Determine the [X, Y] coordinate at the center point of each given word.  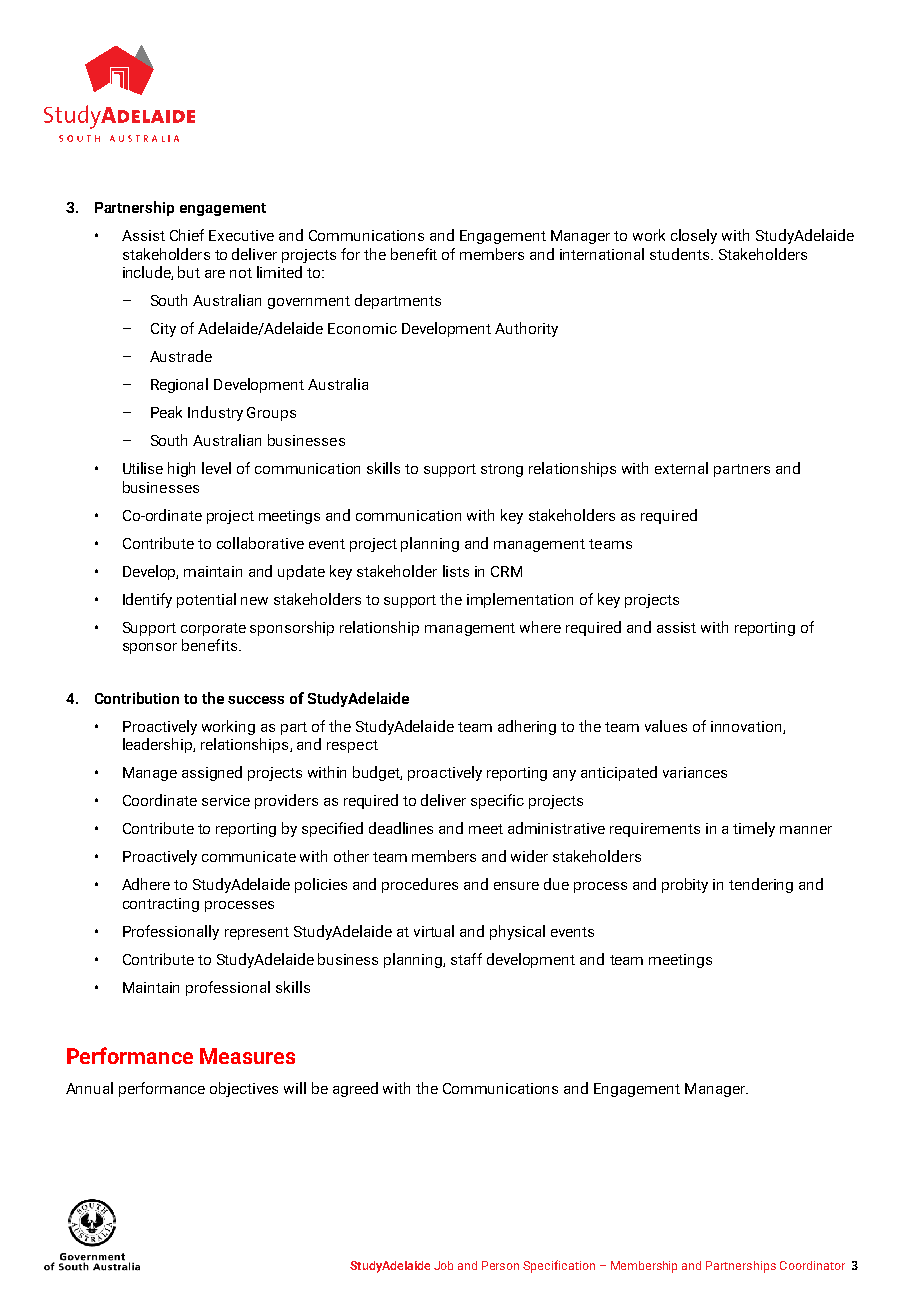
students [681, 254]
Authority [526, 329]
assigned [212, 773]
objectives [244, 1089]
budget [377, 773]
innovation [747, 727]
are [215, 274]
